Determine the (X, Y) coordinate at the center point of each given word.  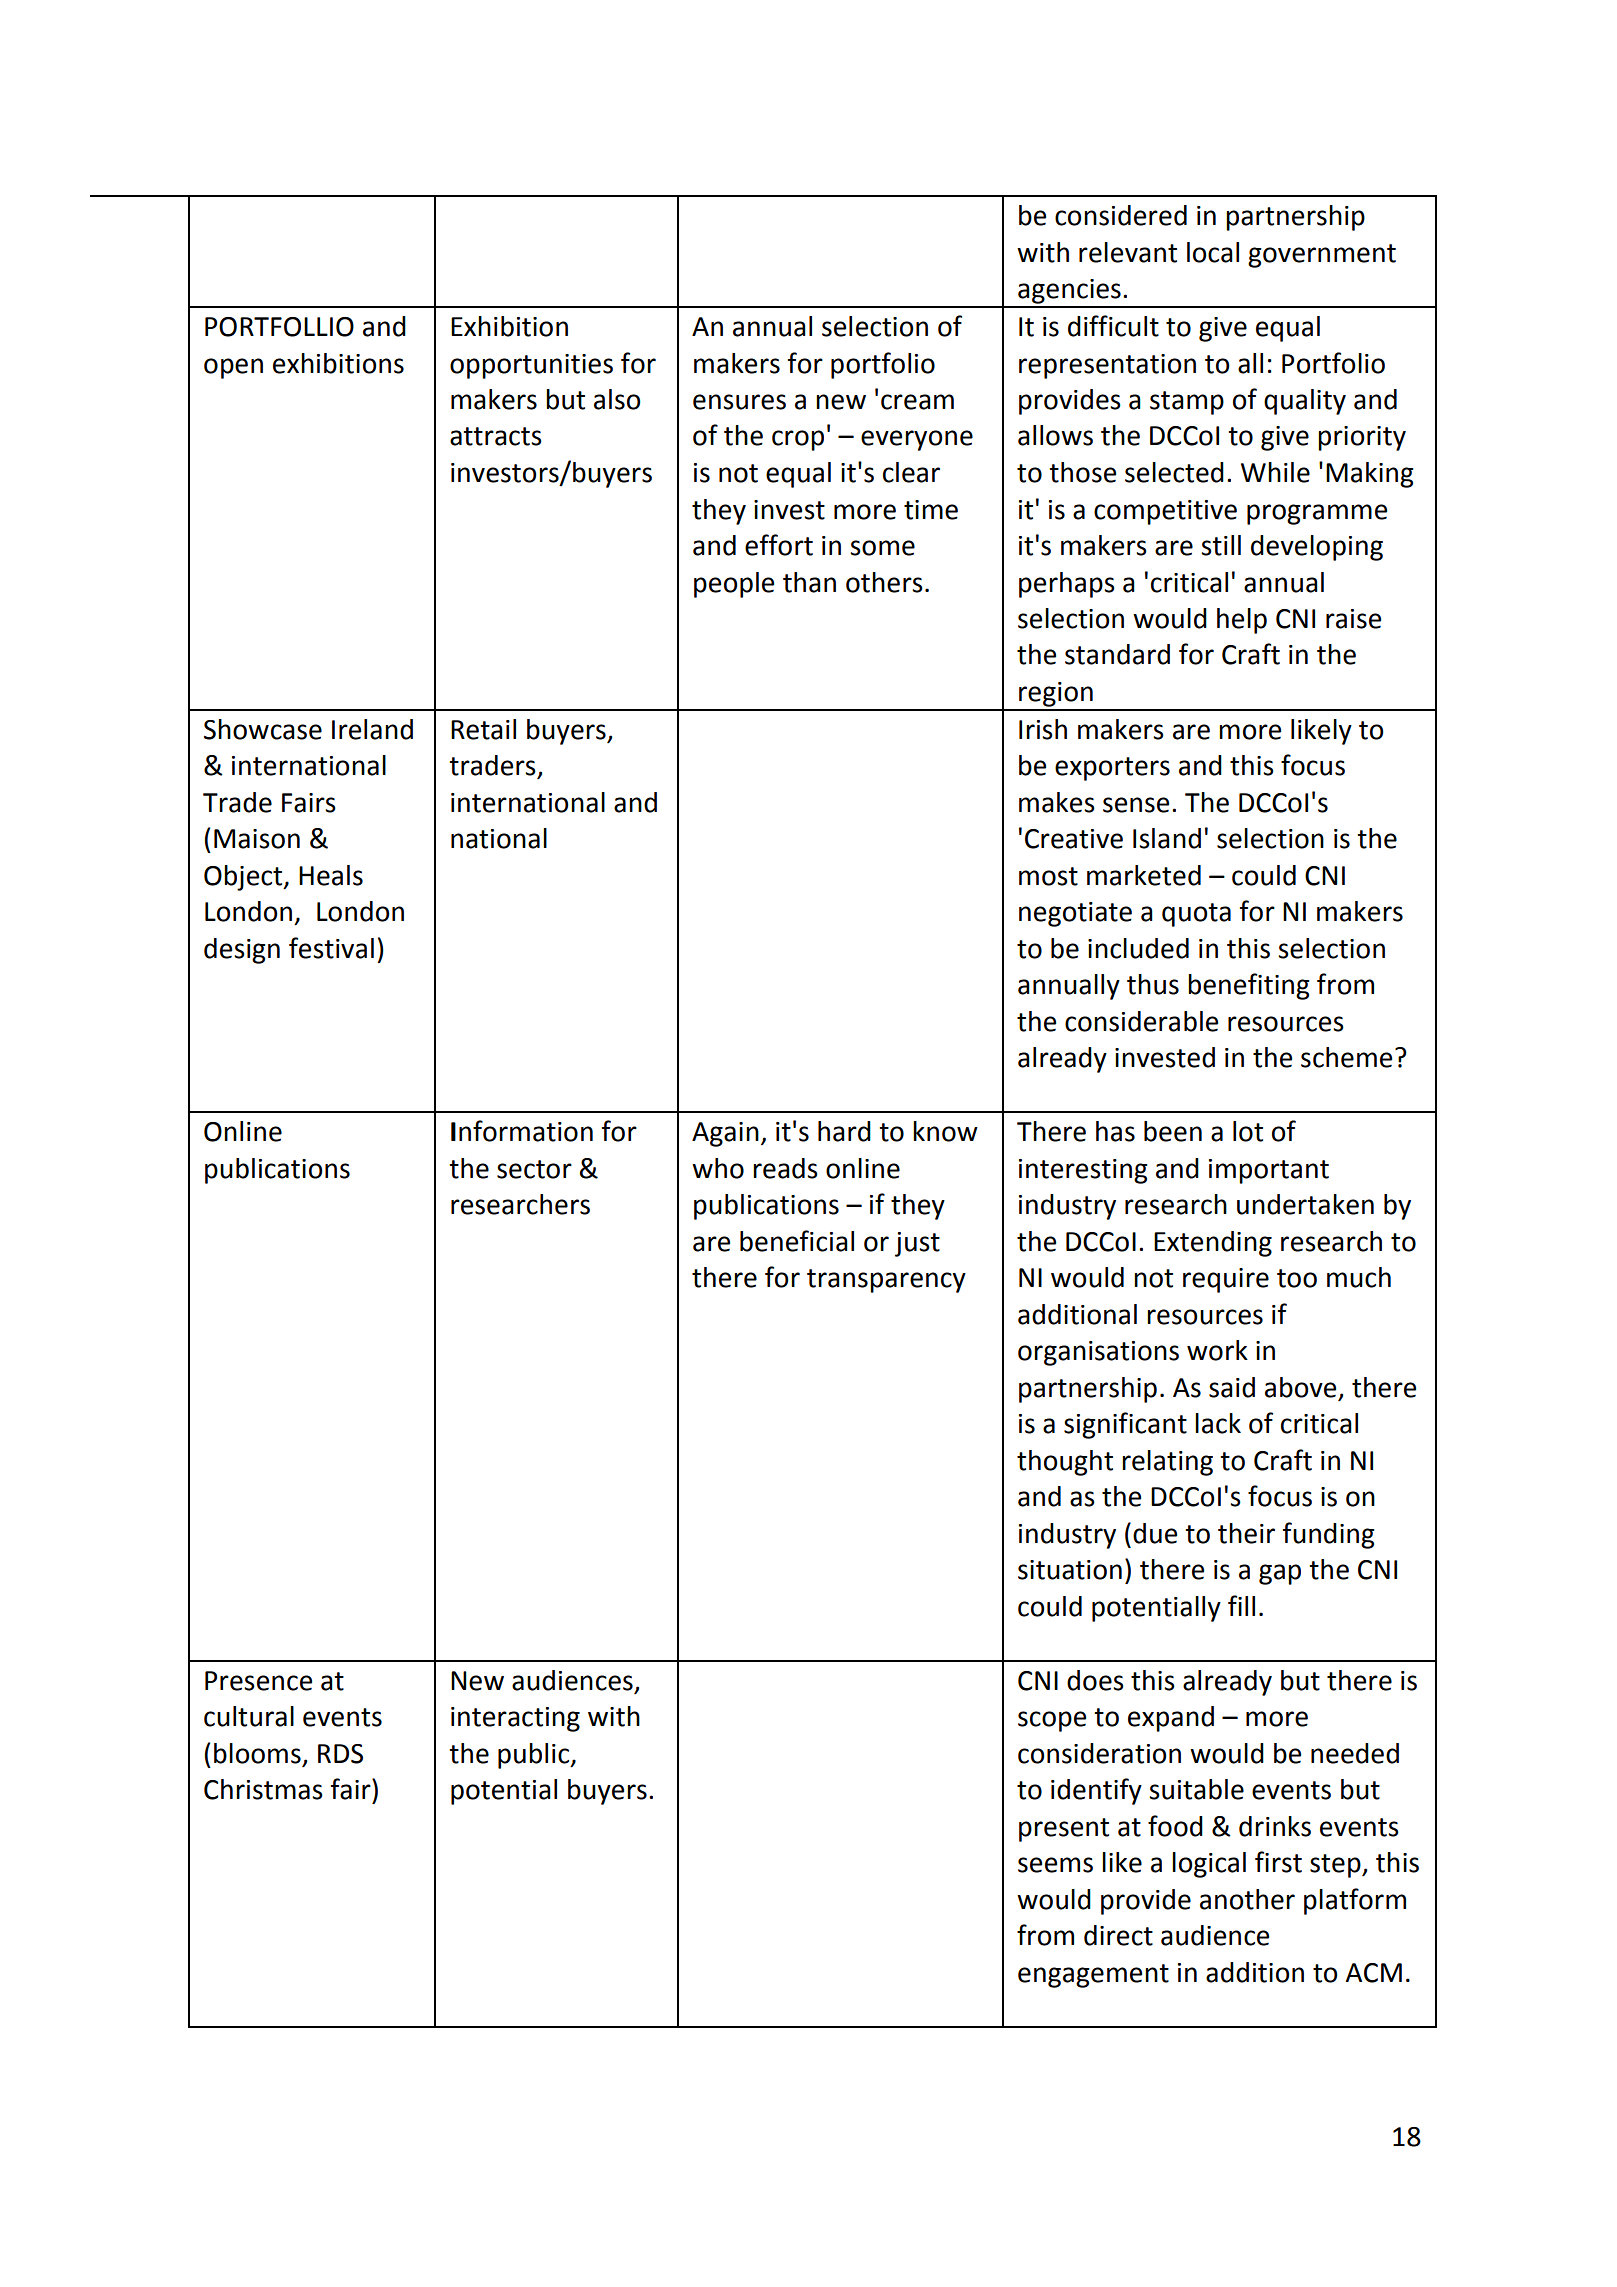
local (1213, 252)
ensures (739, 402)
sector (534, 1169)
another (1247, 1899)
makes (1057, 802)
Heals (331, 875)
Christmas (263, 1789)
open (233, 368)
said (1232, 1387)
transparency (886, 1281)
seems (1055, 1865)
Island (1167, 838)
